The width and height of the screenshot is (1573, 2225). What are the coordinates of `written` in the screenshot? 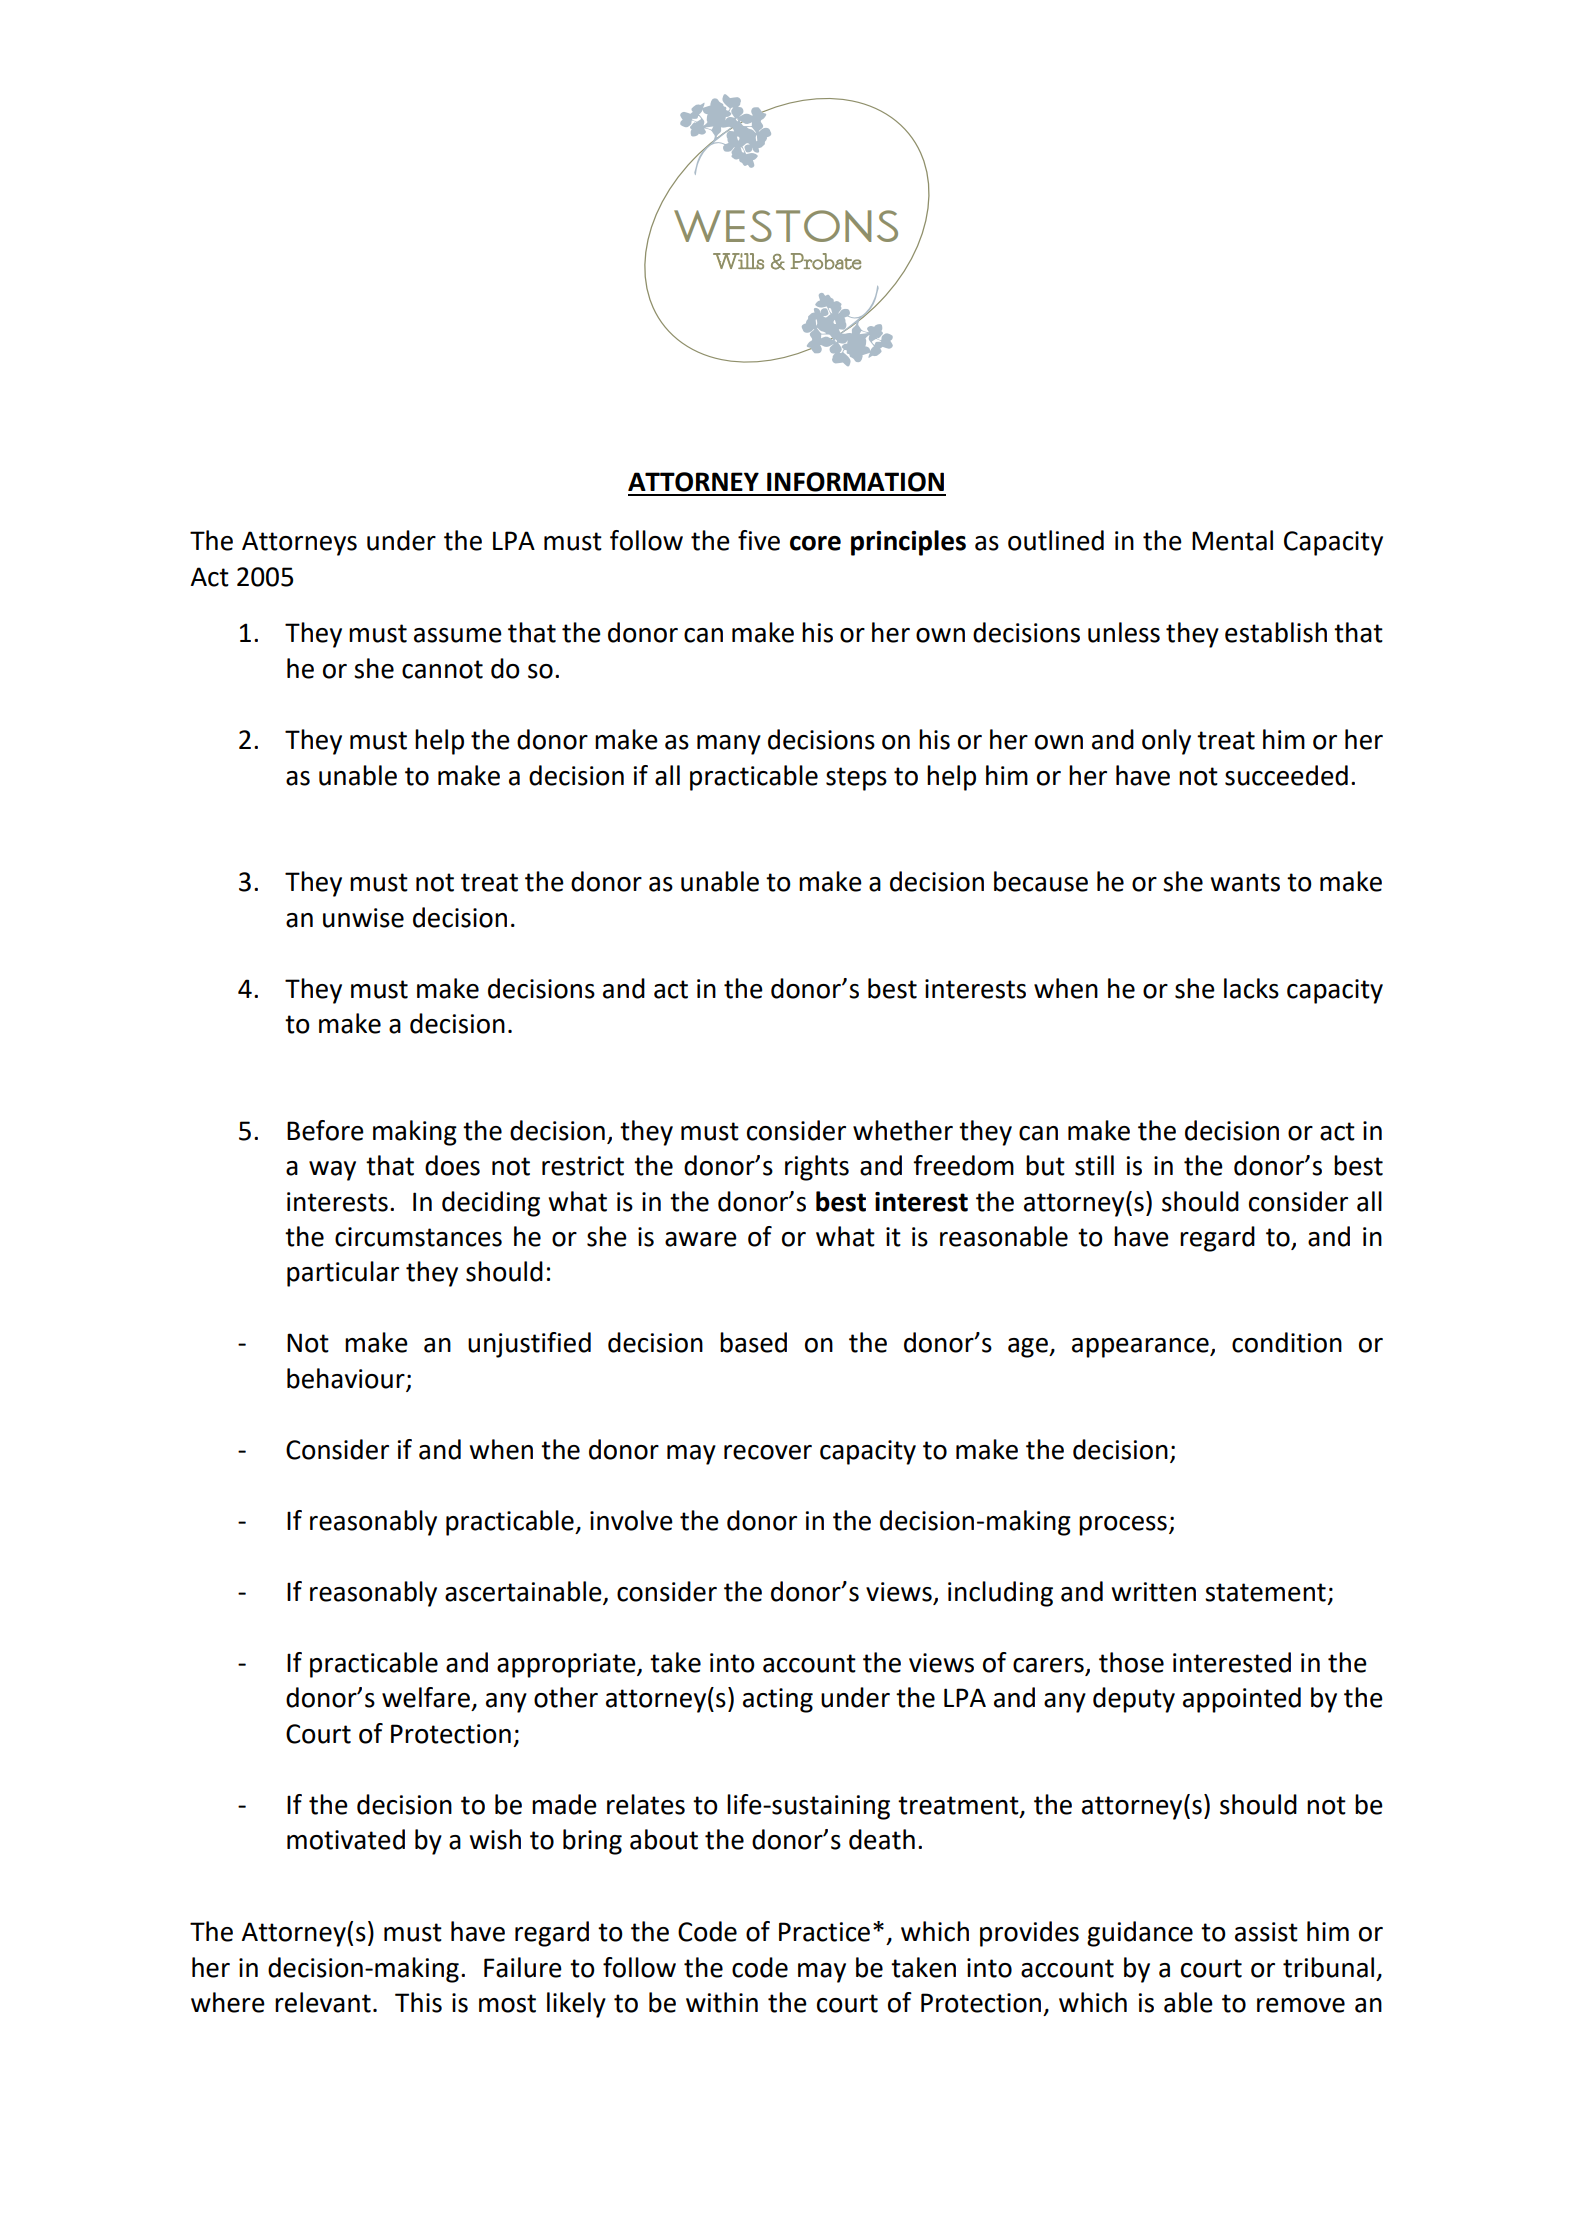 It's located at (1154, 1592).
